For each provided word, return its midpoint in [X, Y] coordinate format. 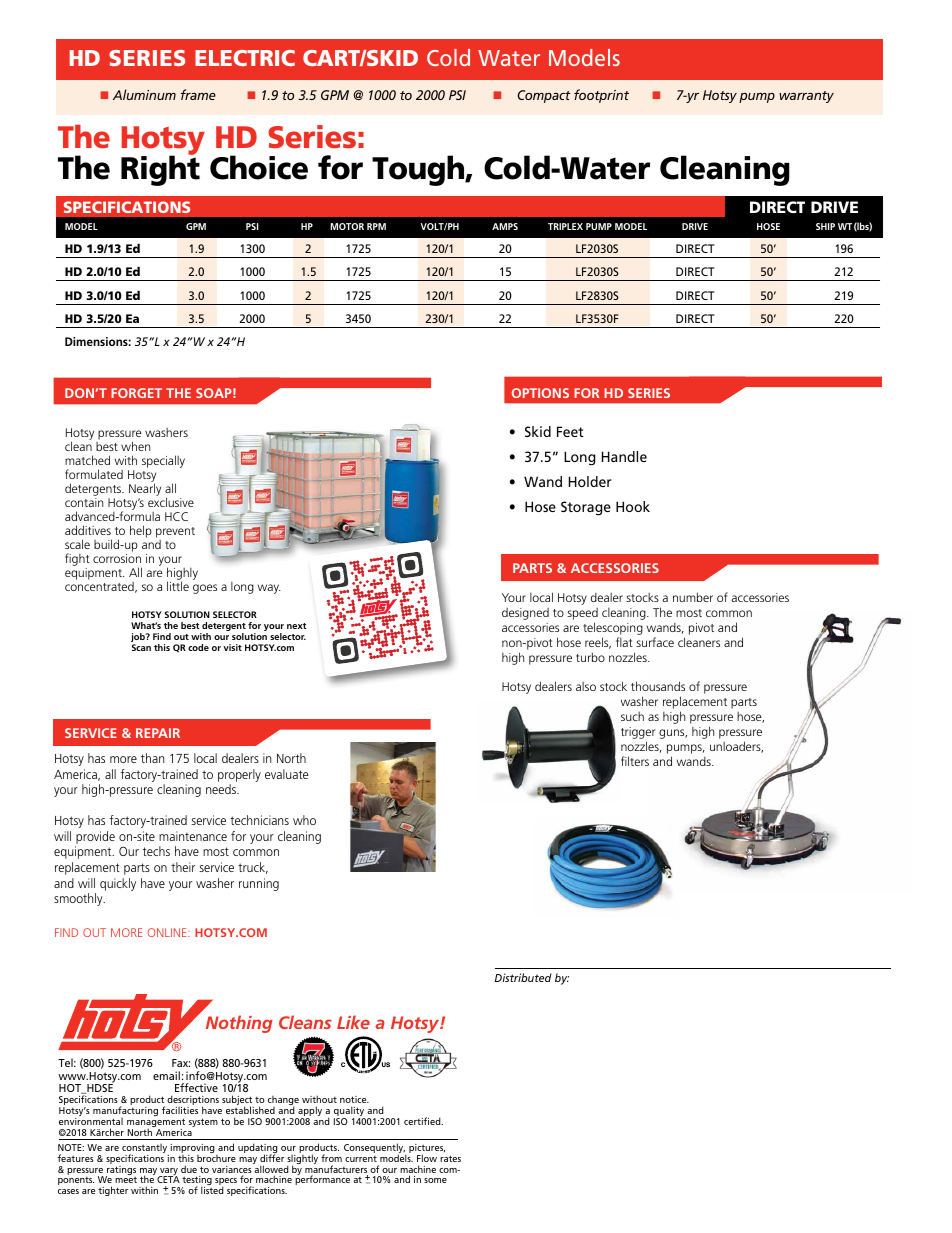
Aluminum [144, 94]
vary [168, 1173]
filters [635, 761]
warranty [806, 97]
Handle [624, 456]
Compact [544, 96]
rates [450, 1158]
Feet [570, 431]
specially [163, 461]
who [304, 820]
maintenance [193, 836]
